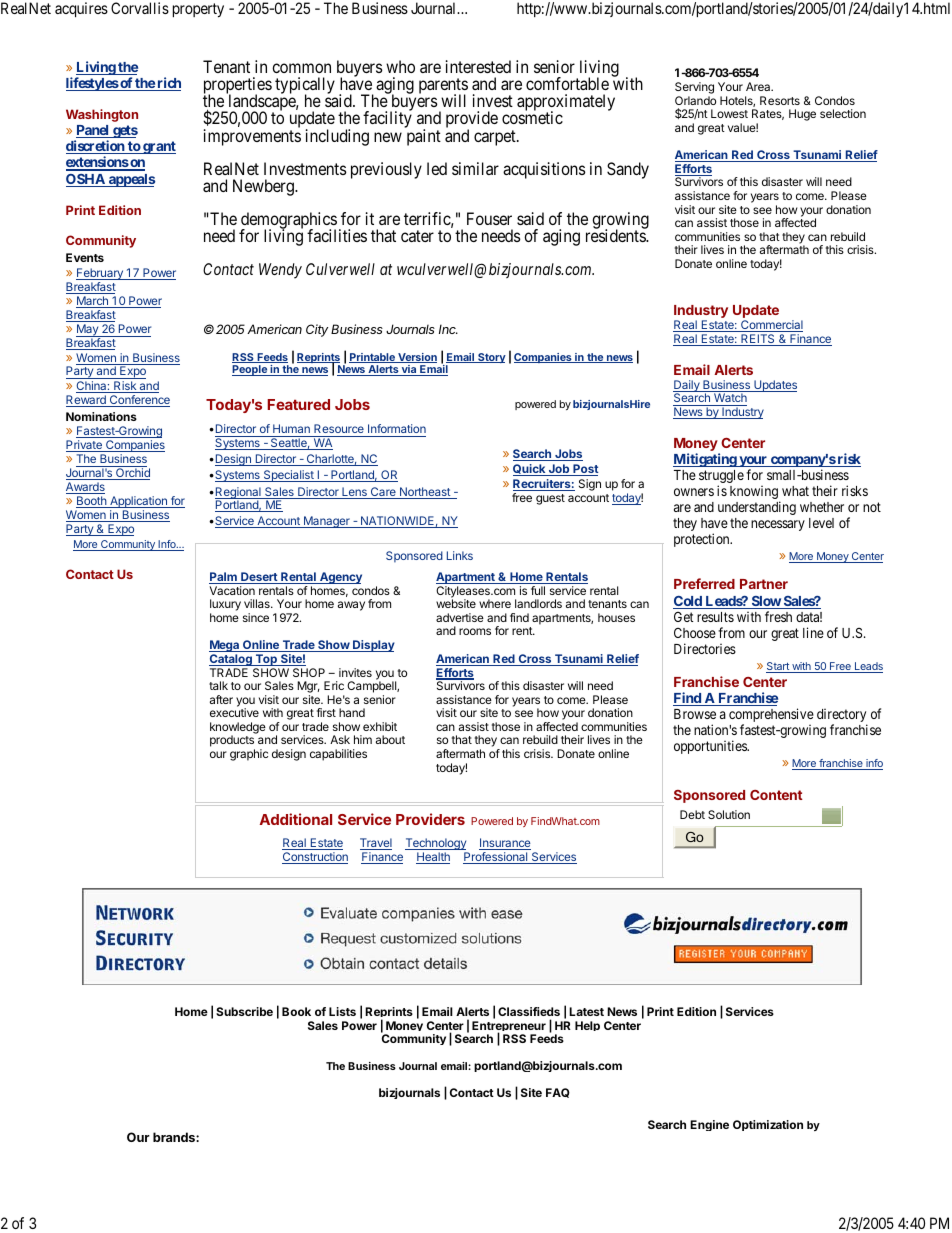  What do you see at coordinates (776, 795) in the page?
I see `Content` at bounding box center [776, 795].
